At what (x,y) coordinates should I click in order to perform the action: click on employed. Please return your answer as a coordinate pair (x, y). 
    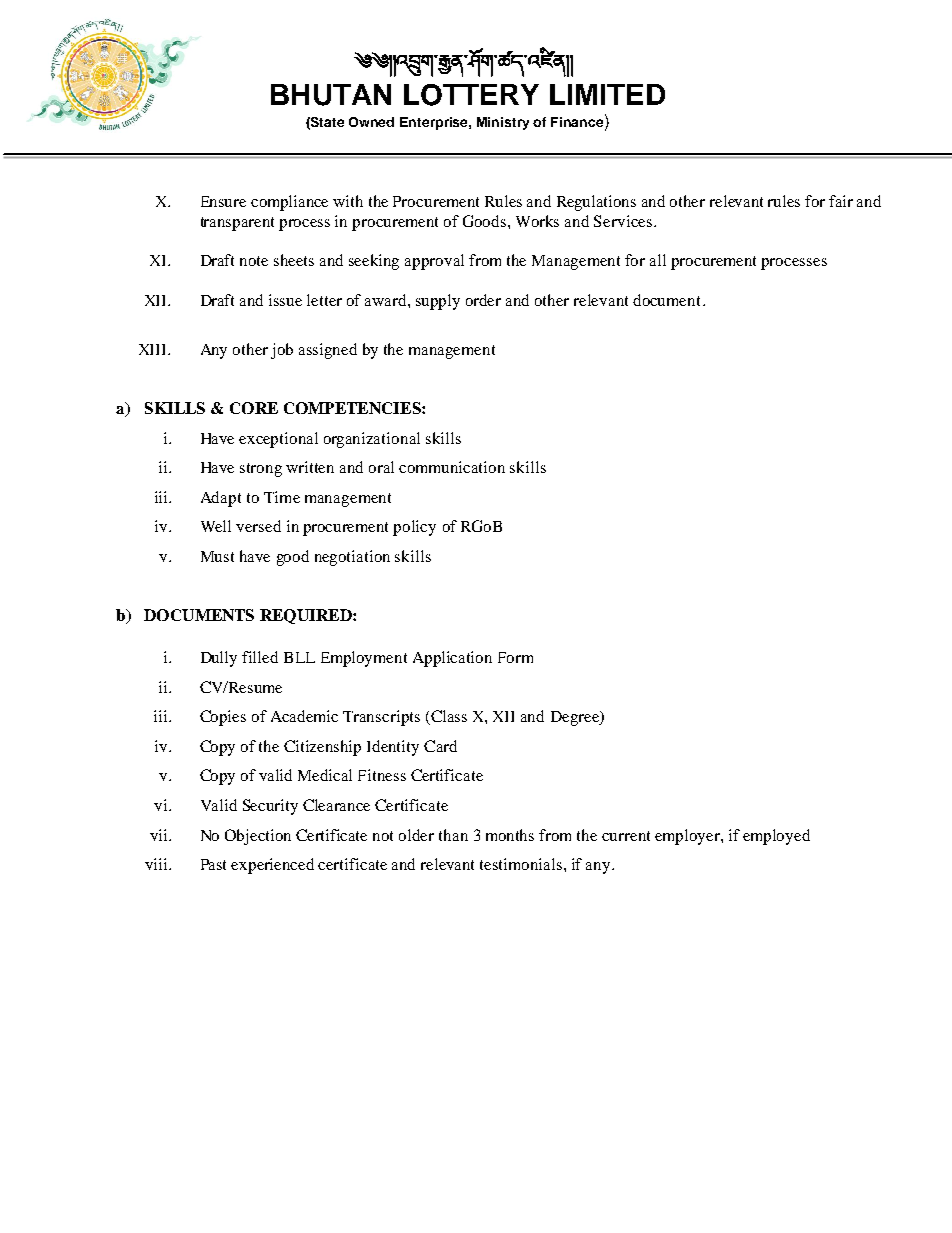
    Looking at the image, I should click on (776, 837).
